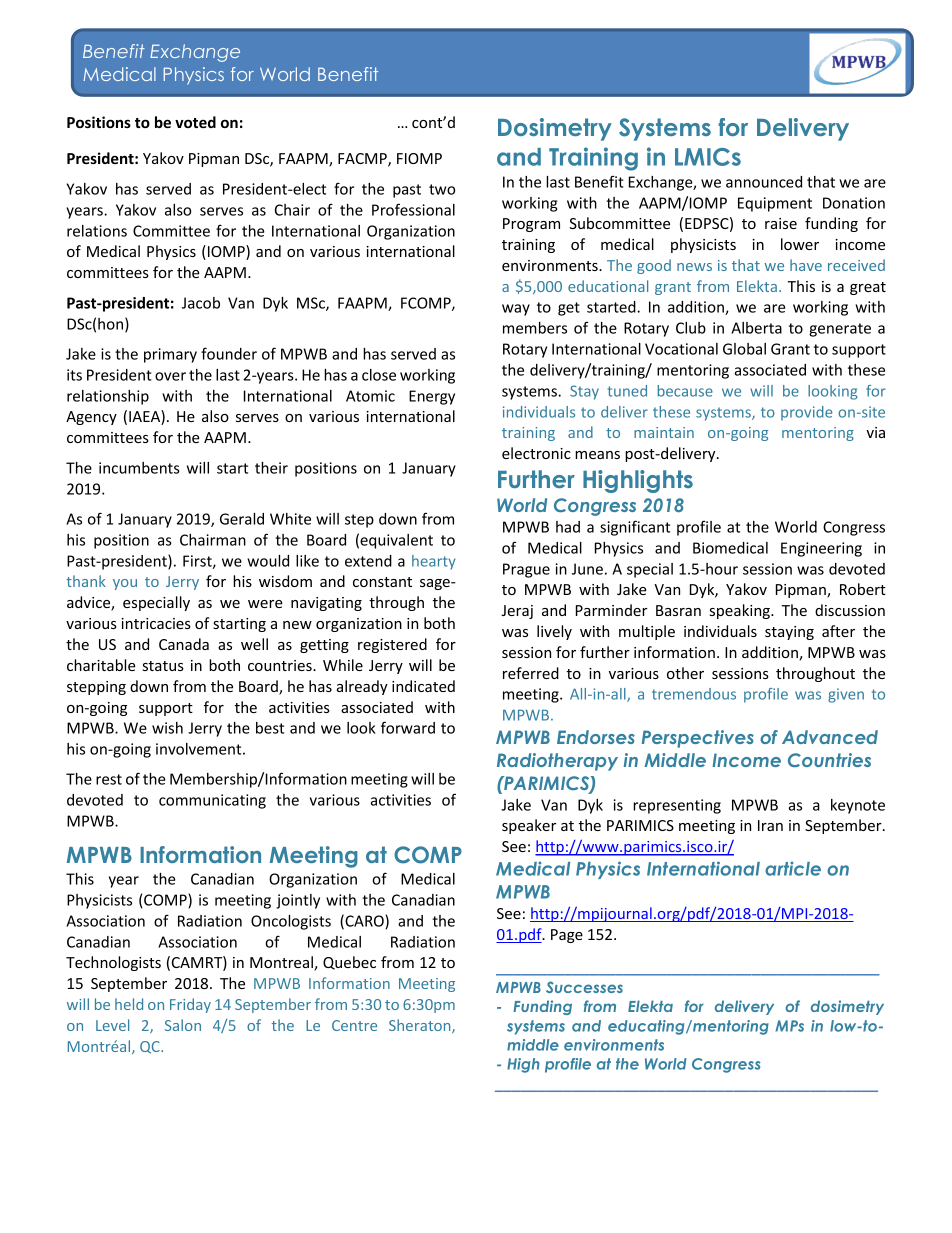 The width and height of the screenshot is (952, 1233). Describe the element at coordinates (201, 303) in the screenshot. I see `Jacob` at that location.
